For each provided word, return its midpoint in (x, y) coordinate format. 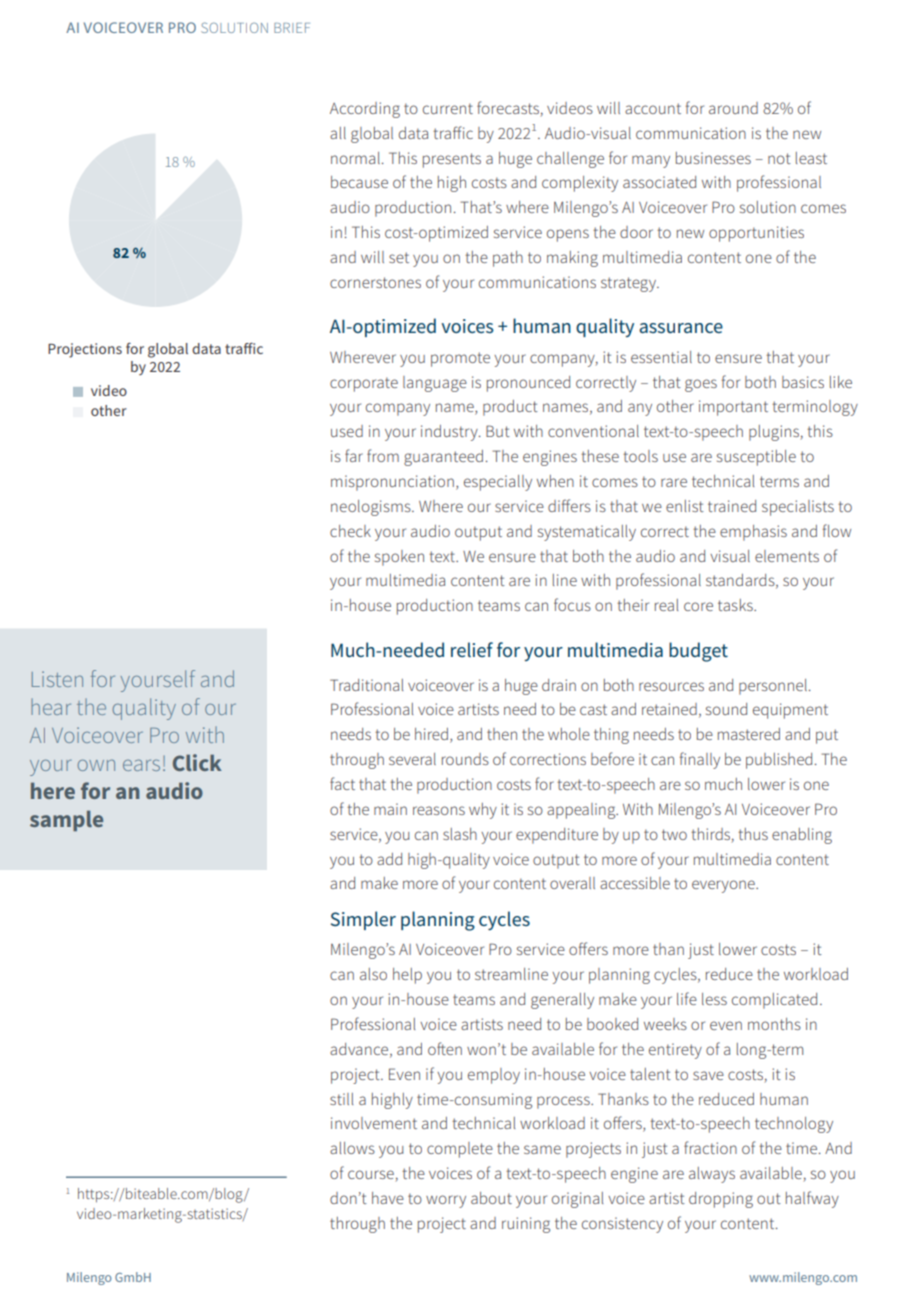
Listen (57, 679)
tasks (736, 605)
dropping (721, 1200)
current (448, 108)
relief (472, 649)
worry (446, 1201)
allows (352, 1148)
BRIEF (292, 28)
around (733, 108)
